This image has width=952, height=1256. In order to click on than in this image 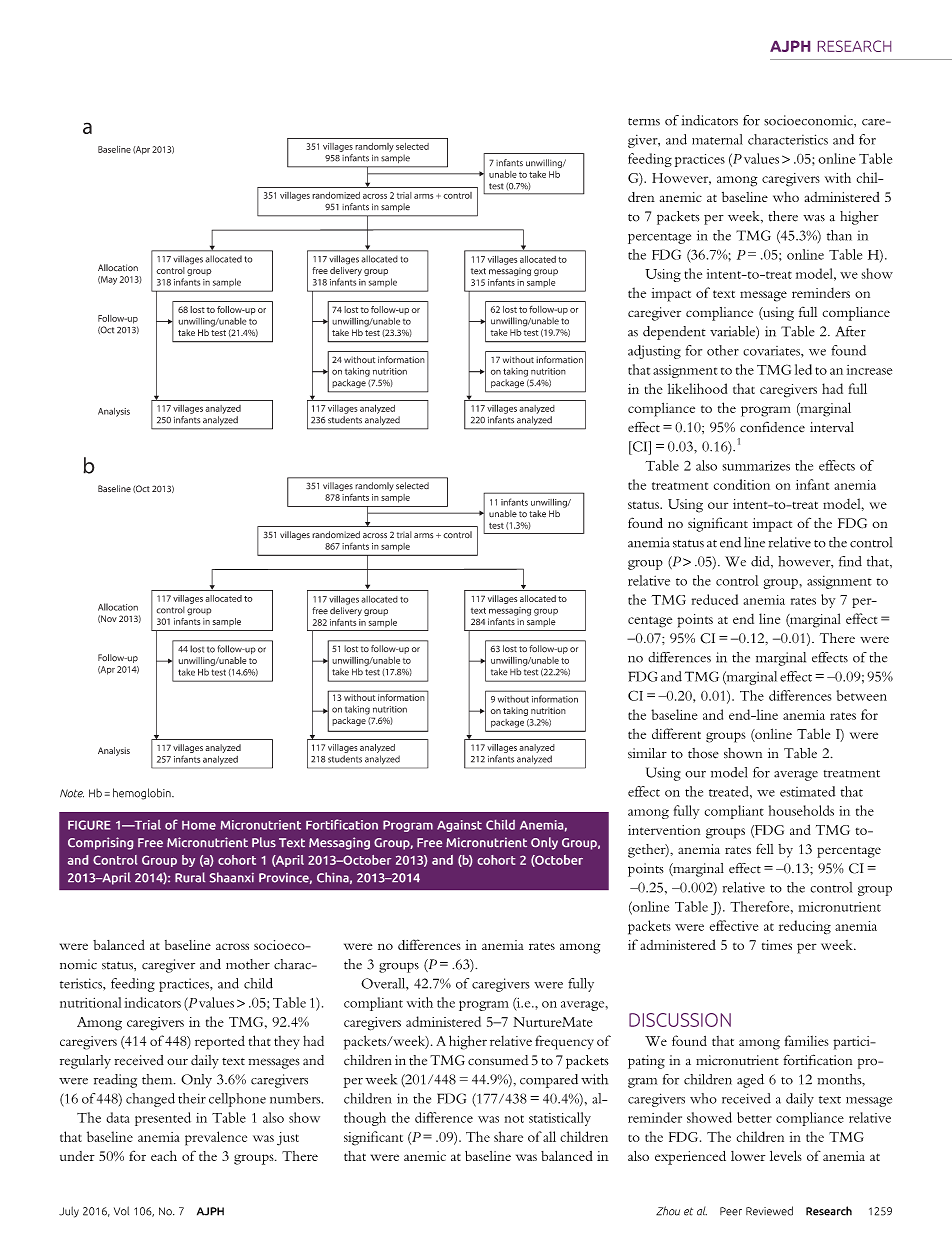, I will do `click(839, 235)`.
